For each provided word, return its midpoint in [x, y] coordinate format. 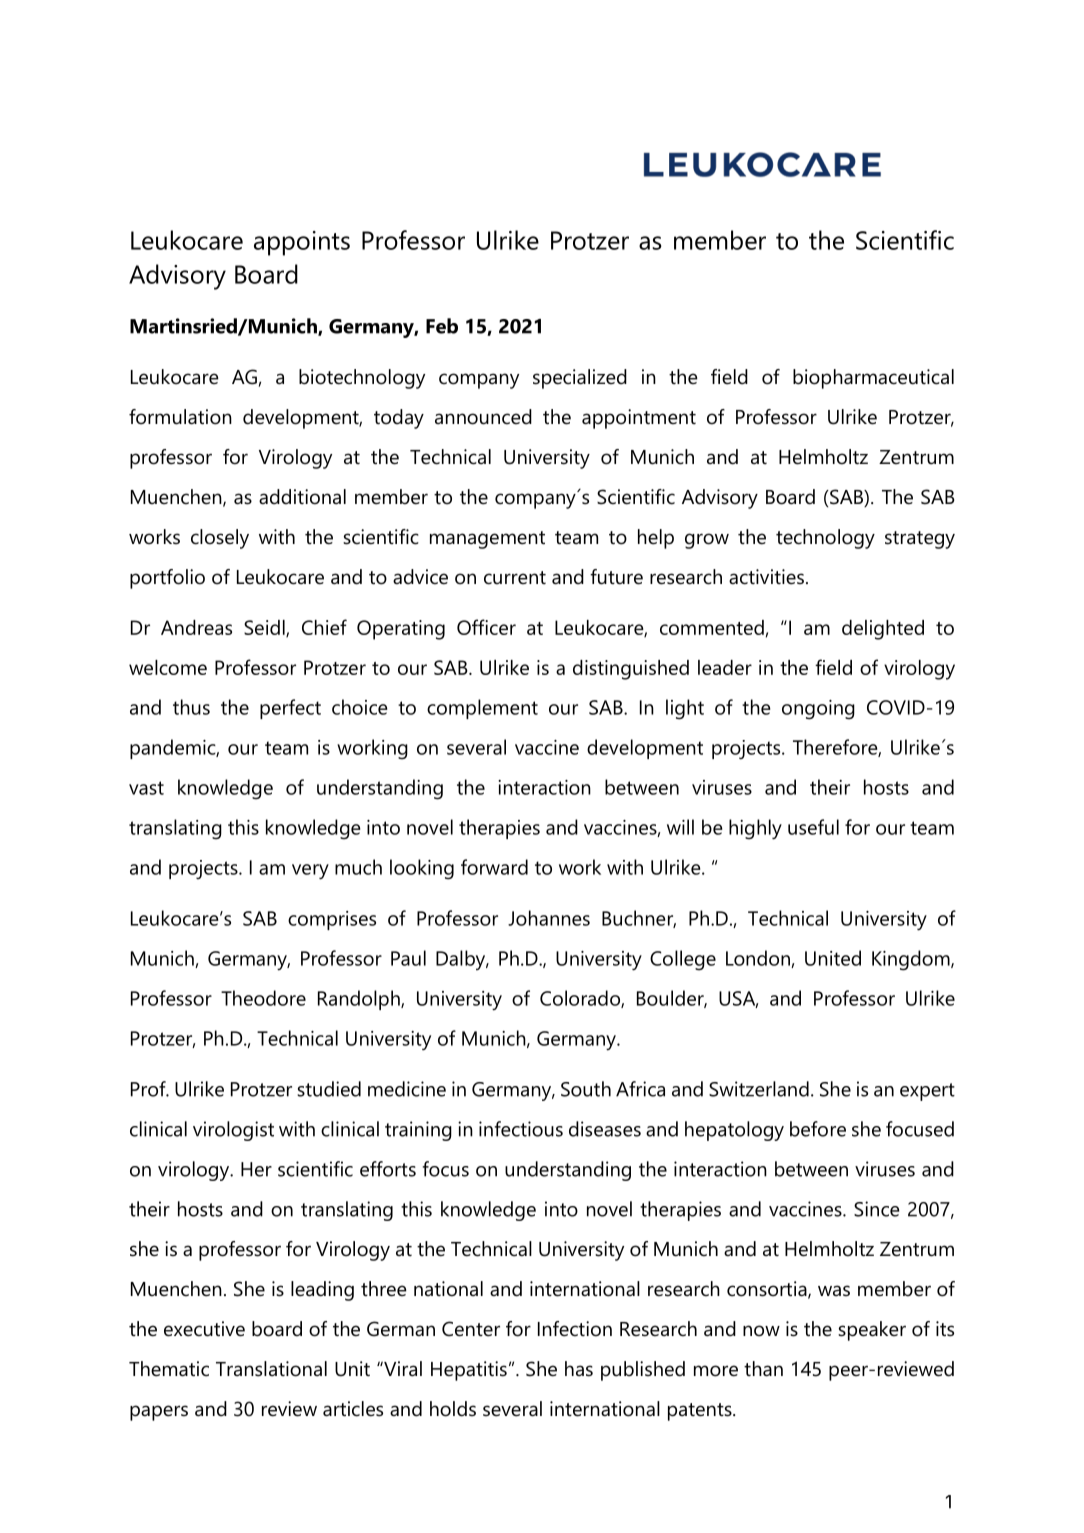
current [515, 578]
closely [220, 539]
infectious [521, 1129]
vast [146, 788]
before [818, 1129]
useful [813, 827]
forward [494, 867]
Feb [442, 326]
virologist [233, 1131]
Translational [271, 1369]
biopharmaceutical [873, 379]
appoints [302, 243]
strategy [920, 540]
